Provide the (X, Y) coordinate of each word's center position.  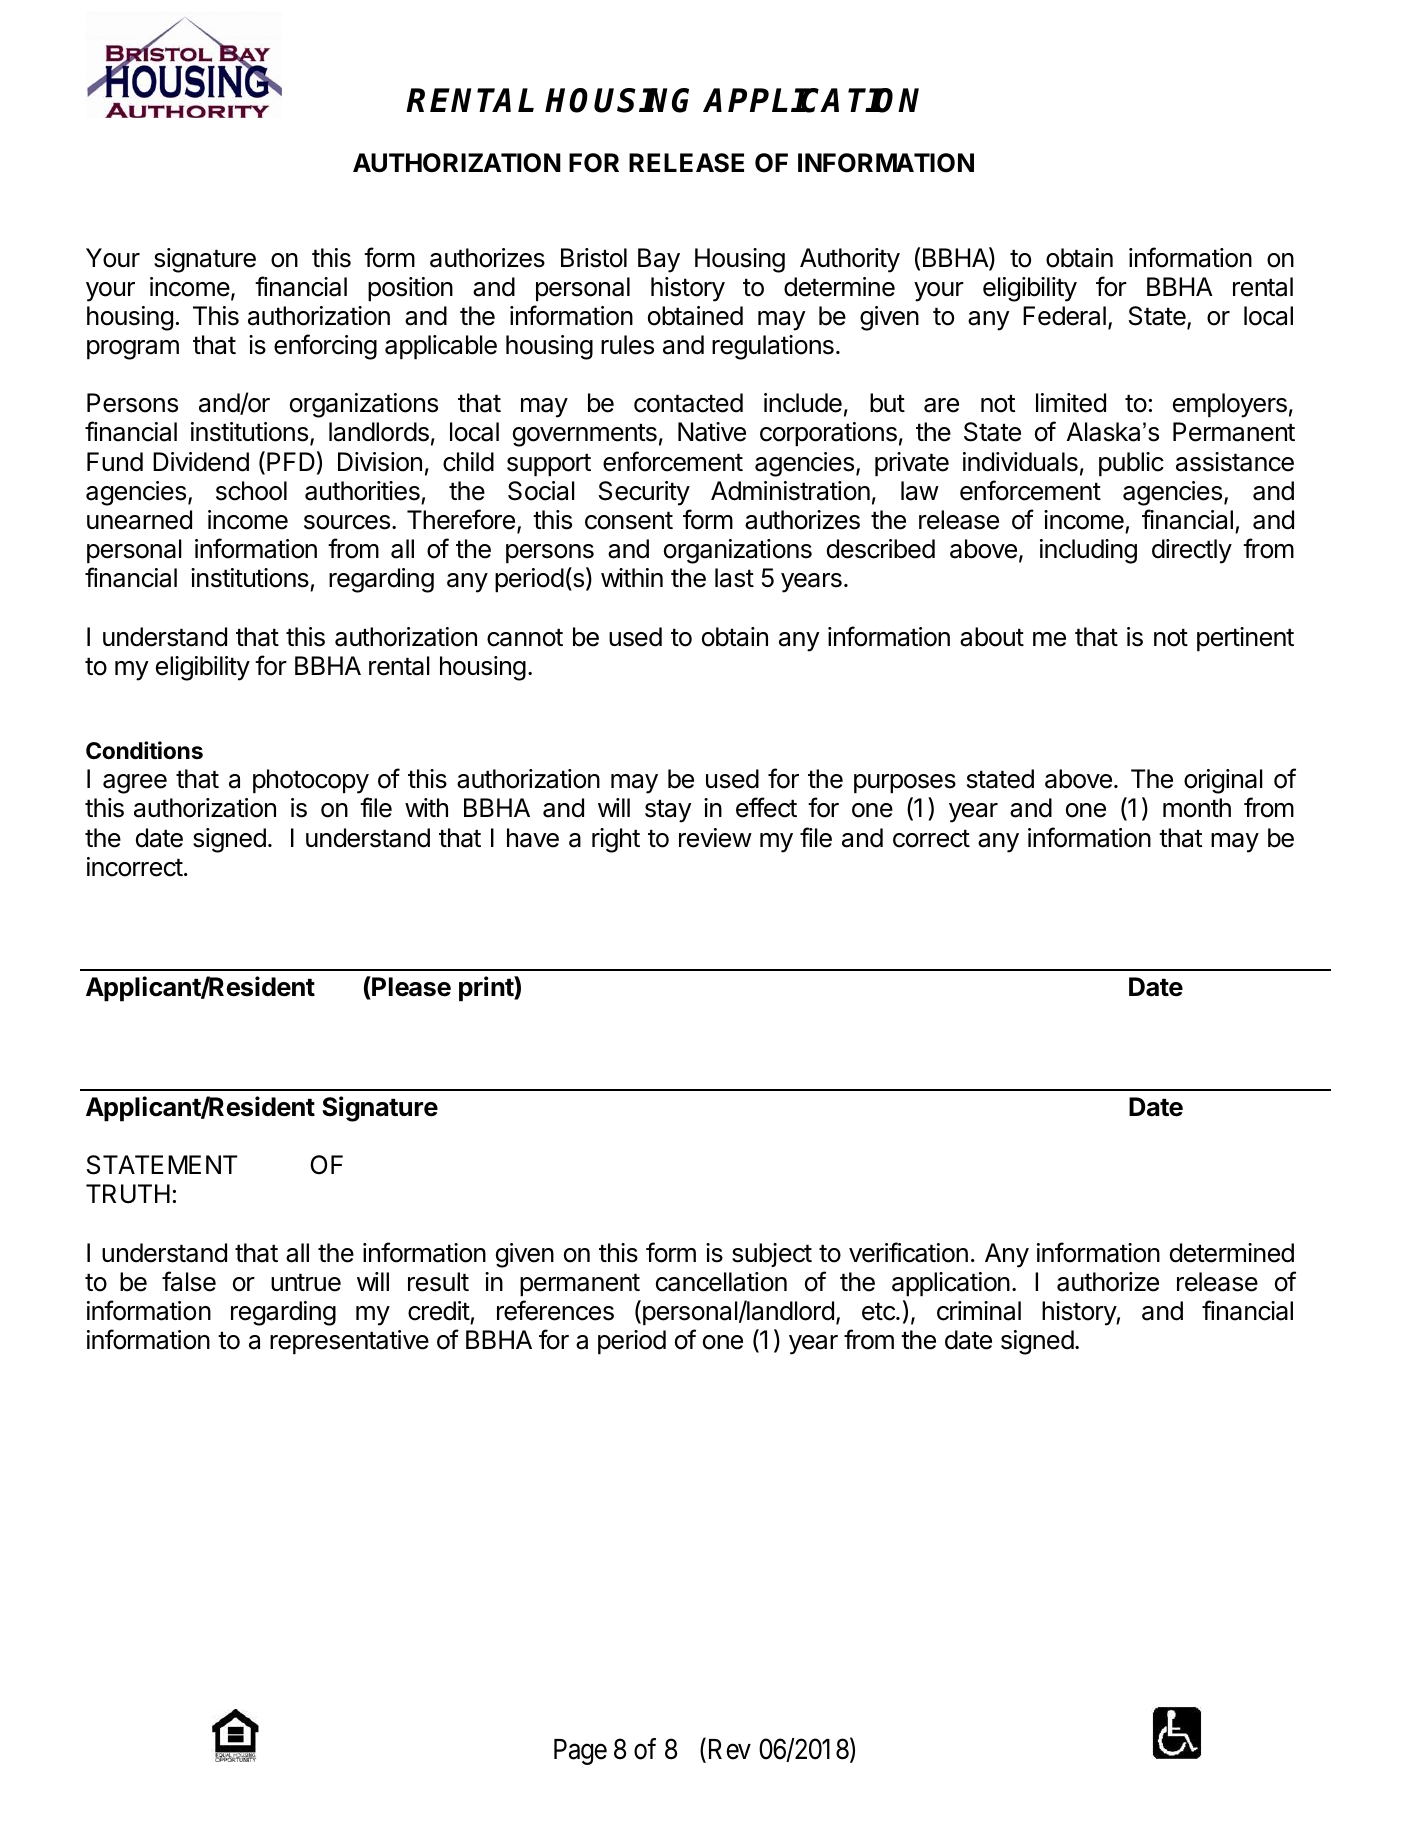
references (555, 1310)
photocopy (311, 781)
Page (580, 1752)
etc (879, 1311)
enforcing (325, 347)
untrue (306, 1282)
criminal (979, 1311)
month (1197, 808)
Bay (659, 260)
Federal (1064, 316)
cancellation (721, 1282)
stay (668, 811)
